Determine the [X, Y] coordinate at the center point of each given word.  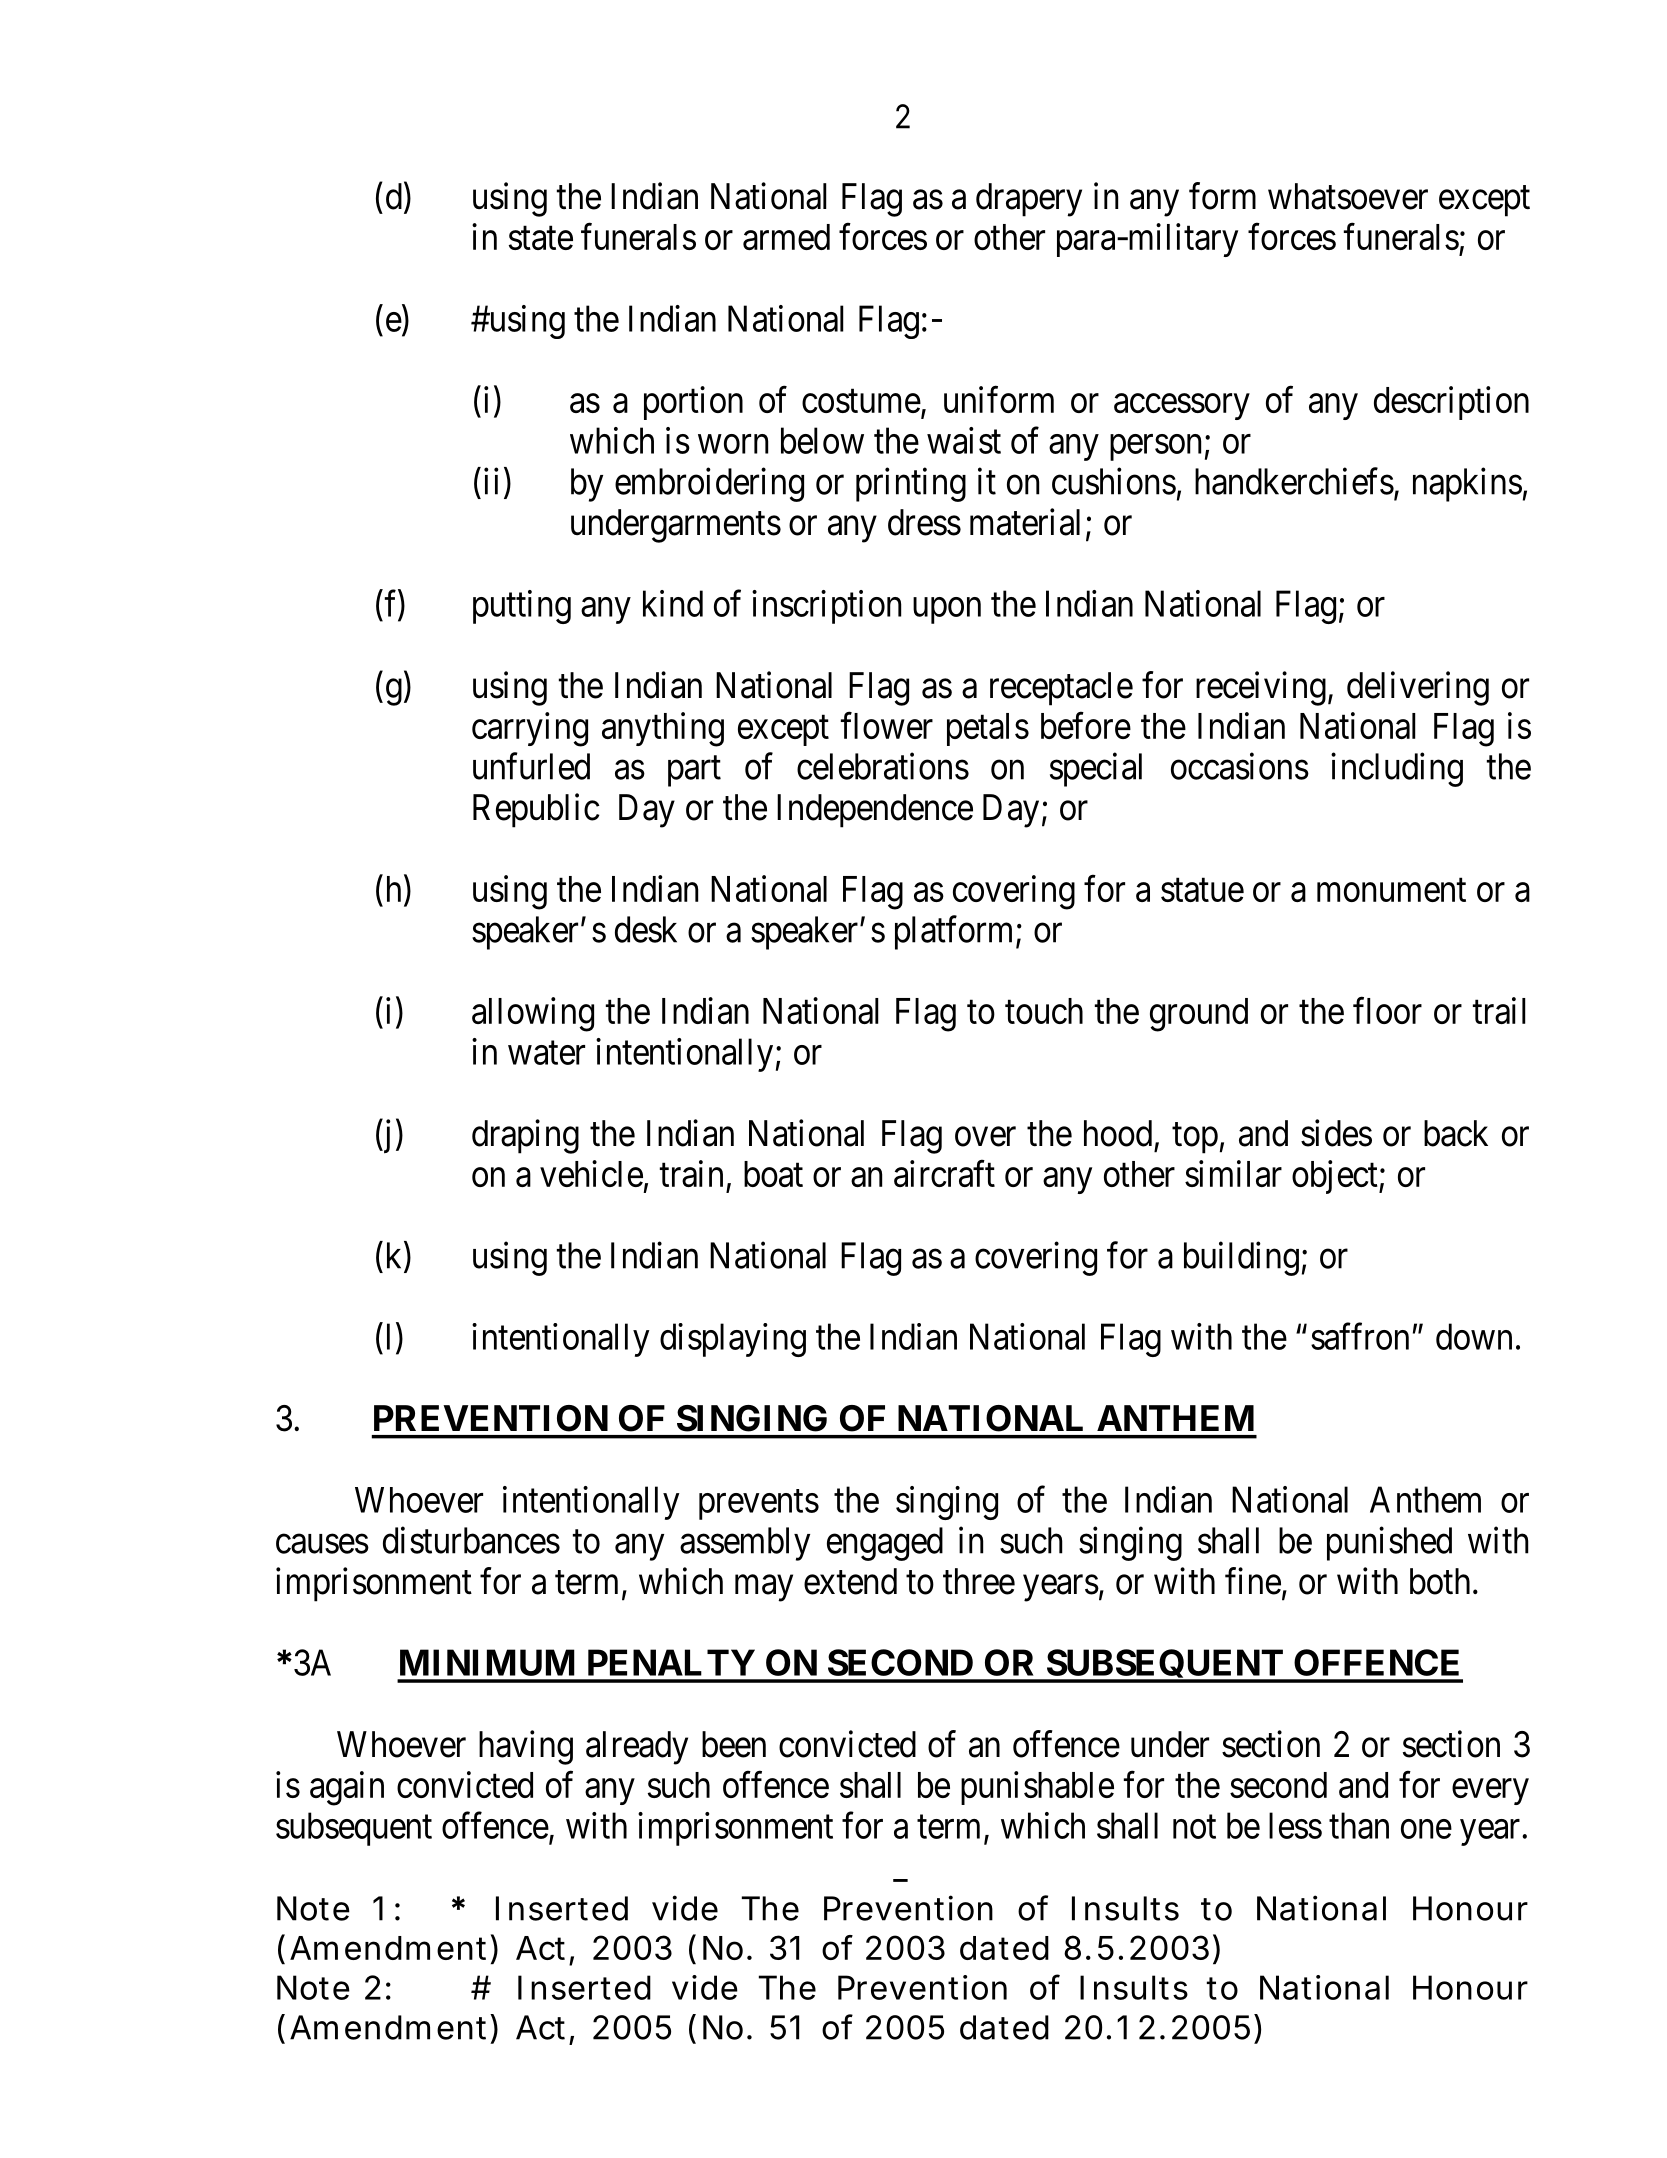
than [1359, 1825]
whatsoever [1348, 196]
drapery [1029, 200]
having [526, 1747]
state [541, 238]
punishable [1037, 1788]
